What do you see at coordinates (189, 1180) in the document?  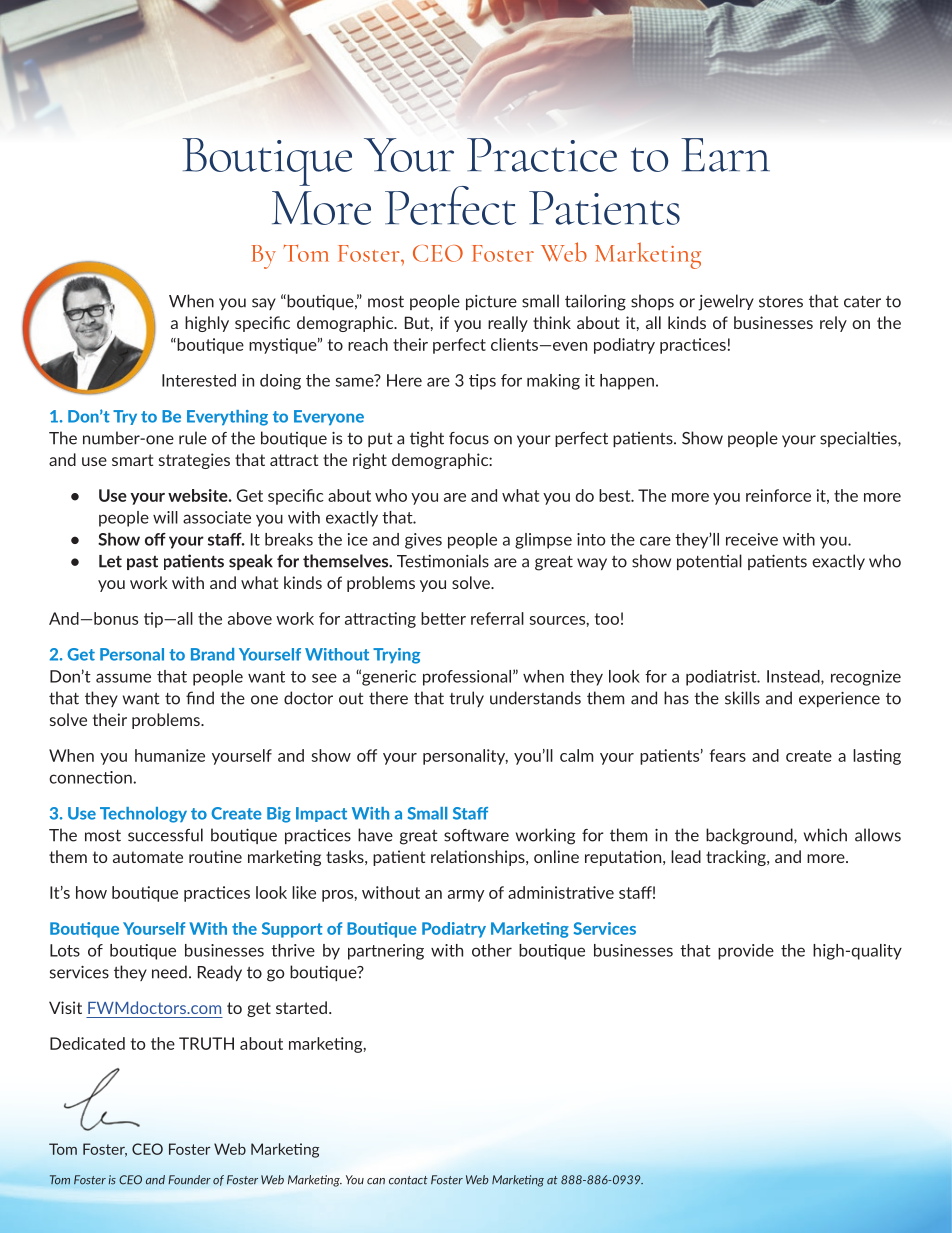 I see `Founder` at bounding box center [189, 1180].
